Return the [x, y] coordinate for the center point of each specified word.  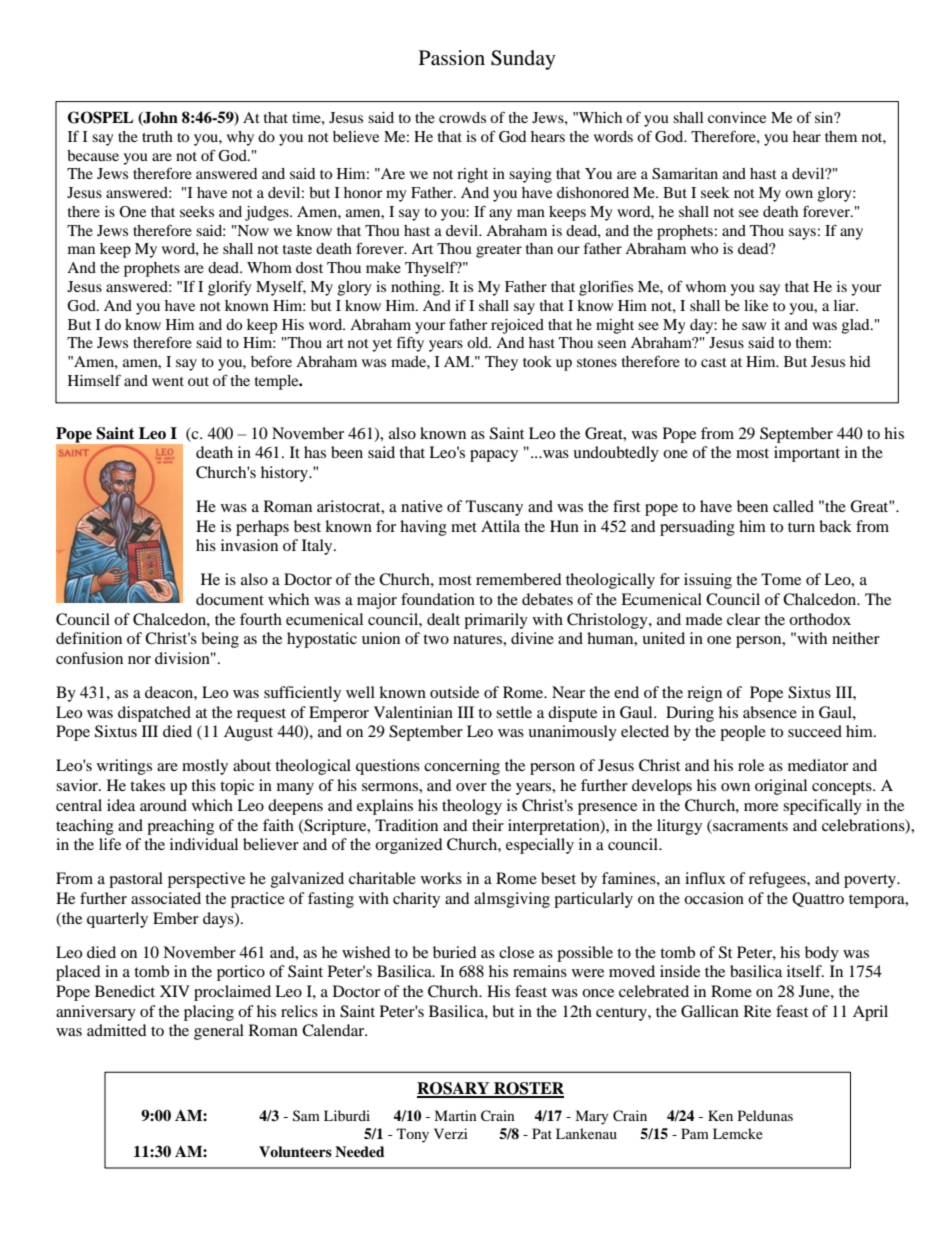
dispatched [154, 714]
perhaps [262, 528]
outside [454, 692]
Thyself [431, 269]
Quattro [818, 899]
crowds [462, 117]
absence [770, 712]
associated [166, 898]
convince [737, 117]
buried [455, 952]
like [756, 305]
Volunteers [295, 1152]
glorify [229, 288]
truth [157, 136]
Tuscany [494, 508]
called [793, 506]
